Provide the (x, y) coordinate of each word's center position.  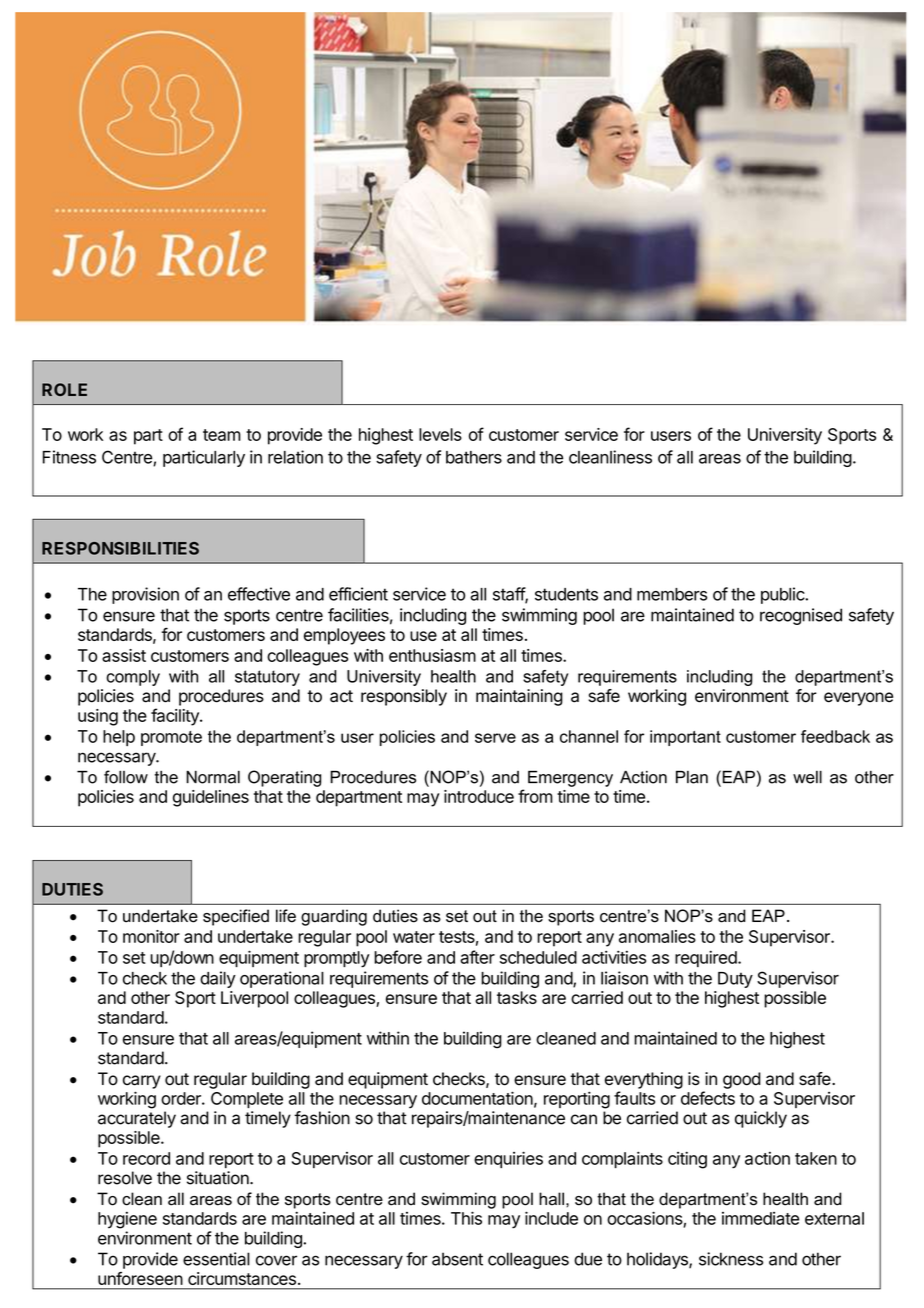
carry (142, 1082)
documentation (477, 1098)
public (783, 595)
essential (216, 1259)
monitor (151, 936)
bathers (474, 457)
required (707, 958)
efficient (358, 594)
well (807, 777)
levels (440, 434)
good (742, 1080)
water (414, 937)
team (222, 435)
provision (145, 595)
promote (171, 738)
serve (495, 738)
